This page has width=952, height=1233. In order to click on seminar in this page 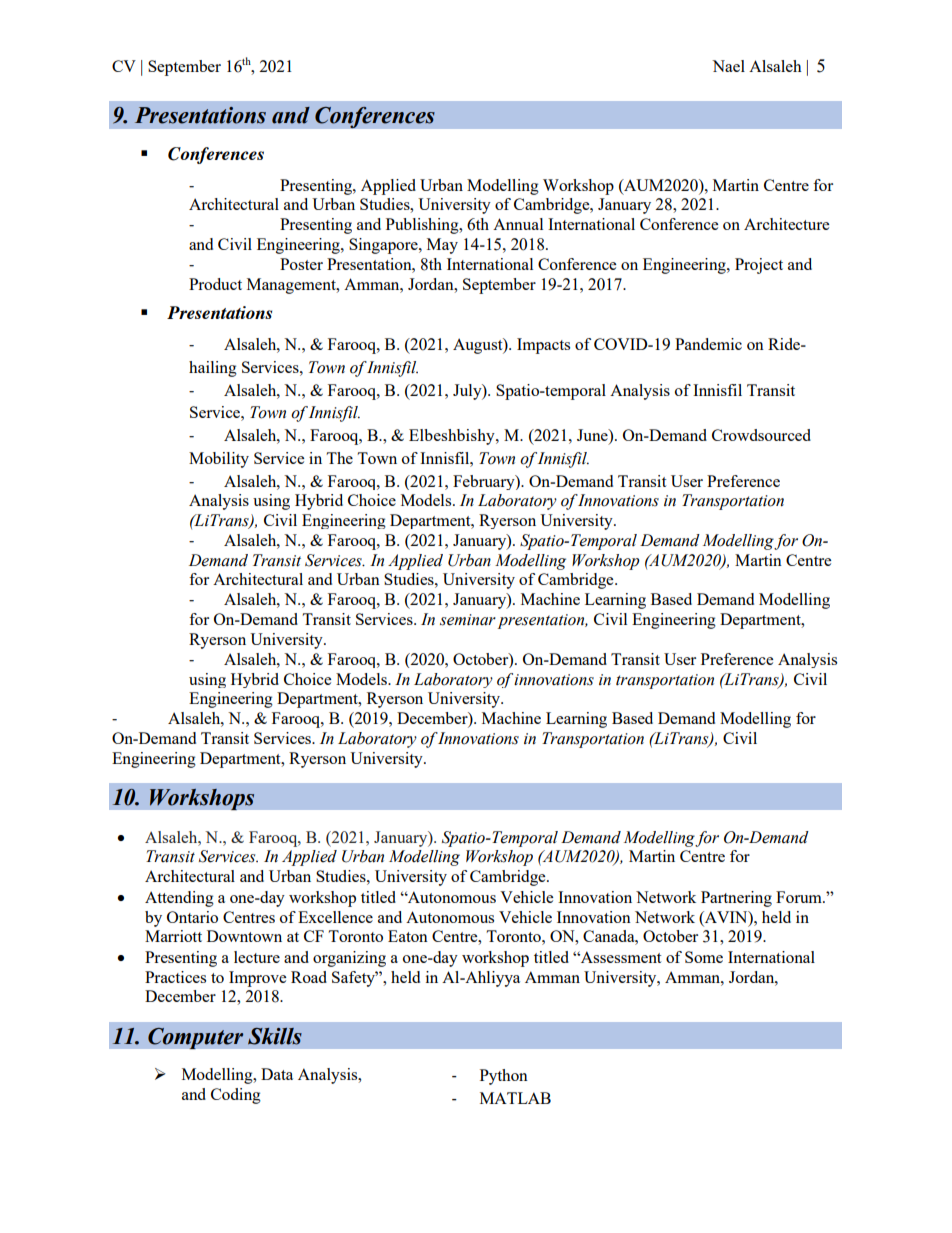, I will do `click(468, 620)`.
